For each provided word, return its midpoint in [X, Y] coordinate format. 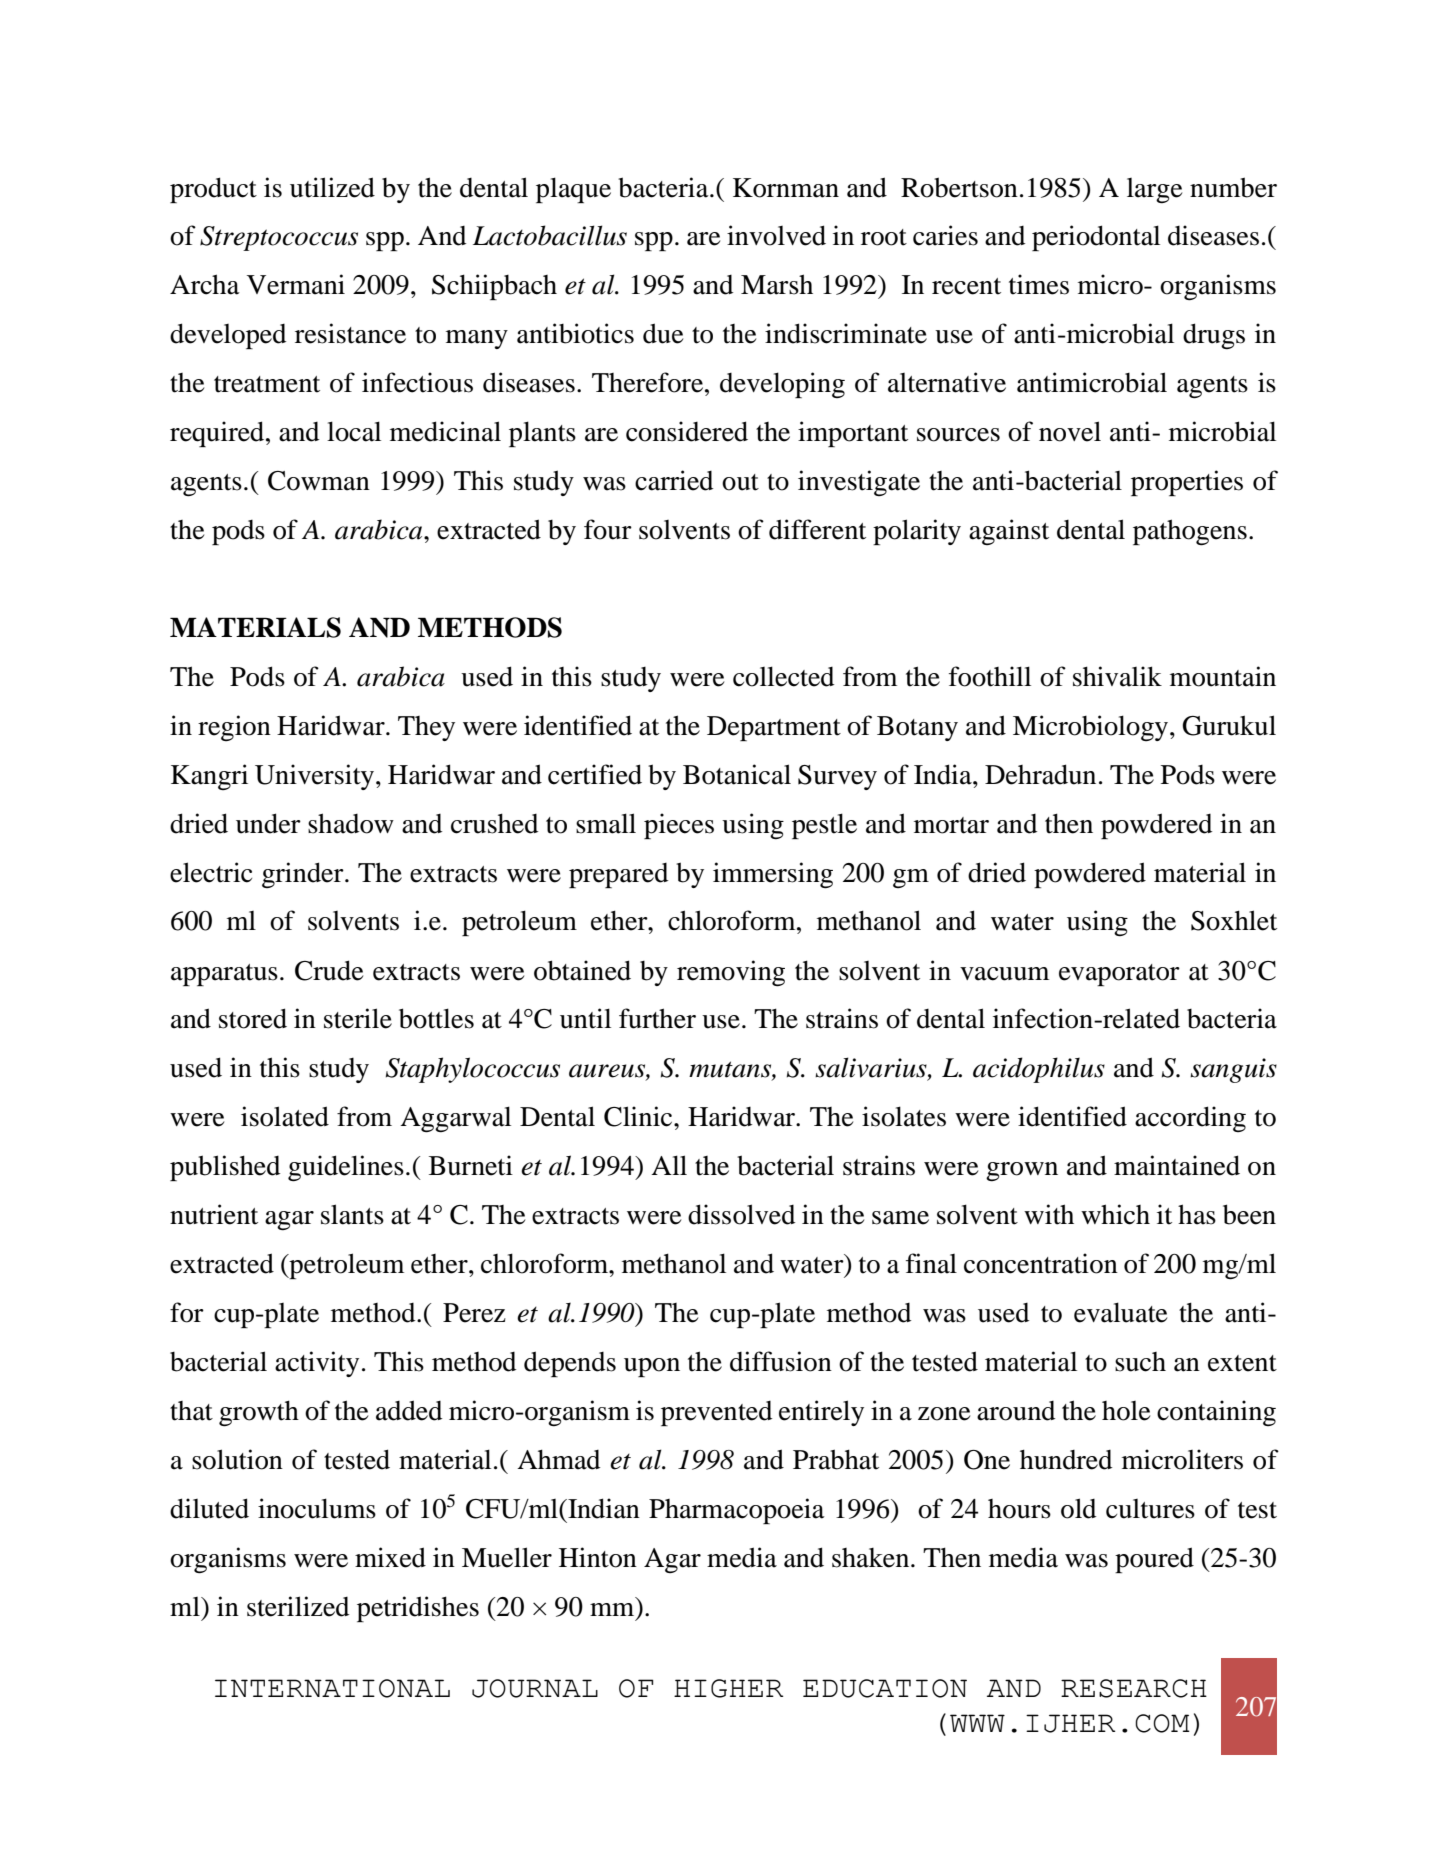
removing [731, 973]
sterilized [298, 1606]
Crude [329, 970]
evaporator [1119, 975]
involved [776, 235]
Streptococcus [279, 238]
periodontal [1096, 238]
